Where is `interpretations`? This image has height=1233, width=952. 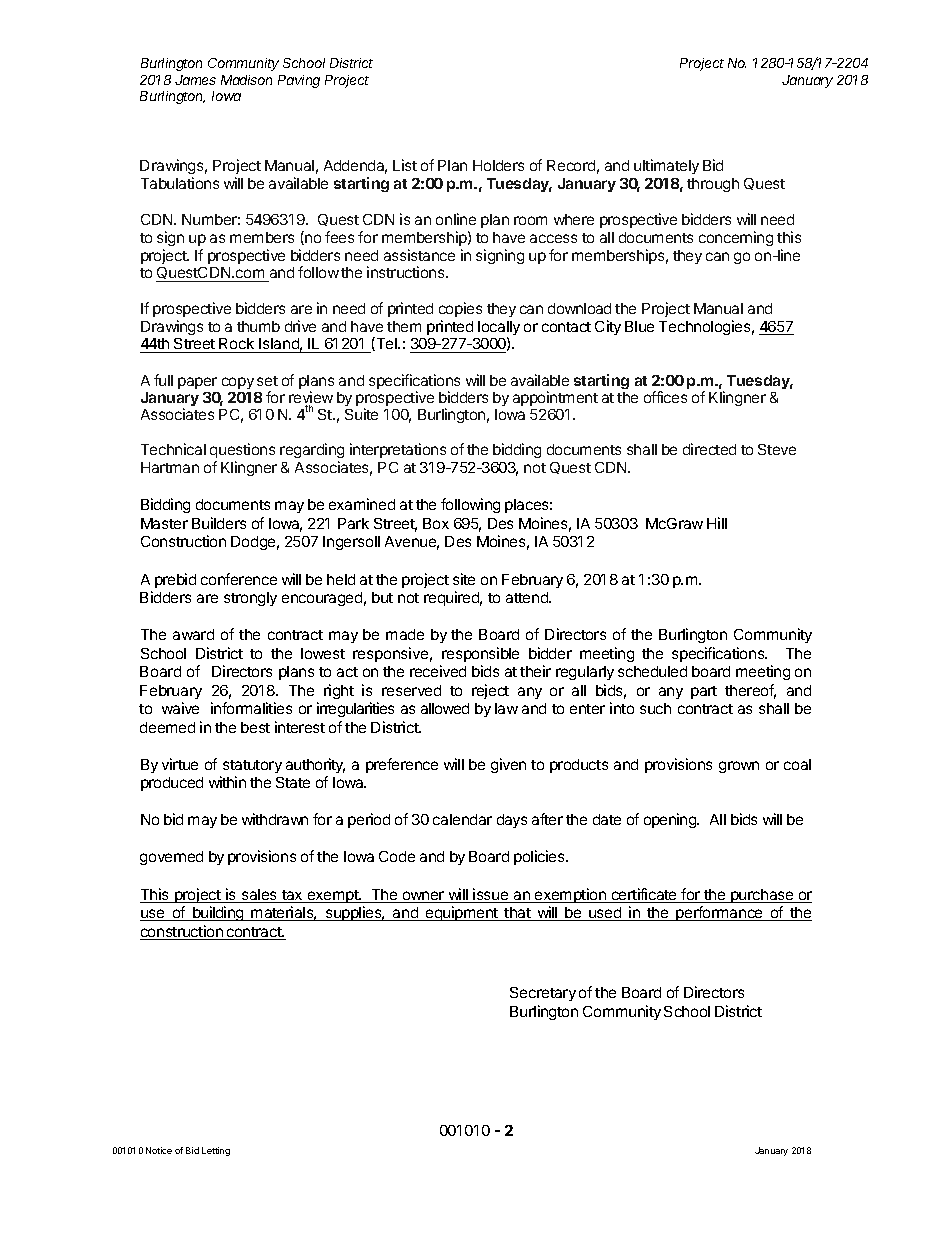
interpretations is located at coordinates (398, 450).
